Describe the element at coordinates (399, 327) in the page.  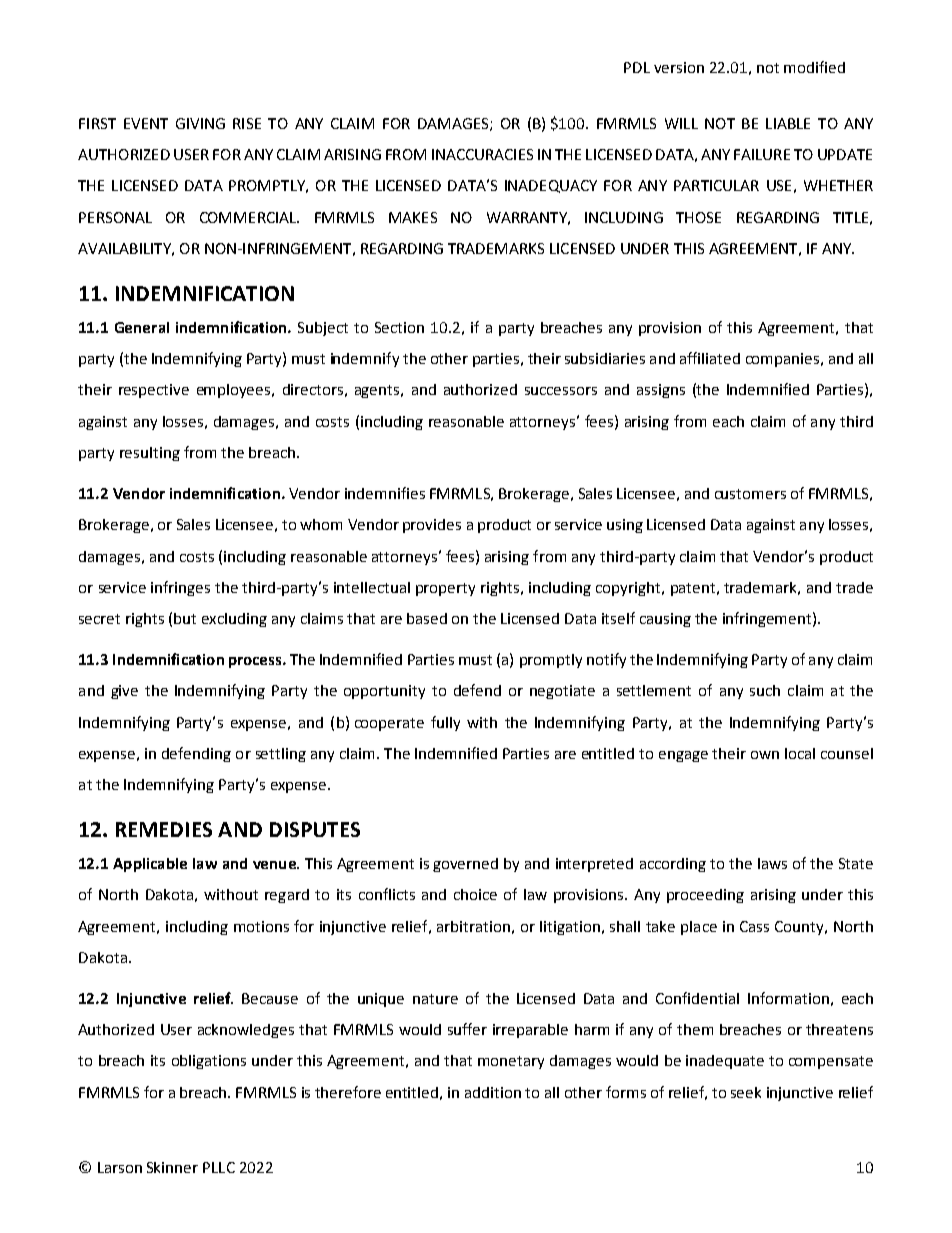
I see `Section` at that location.
